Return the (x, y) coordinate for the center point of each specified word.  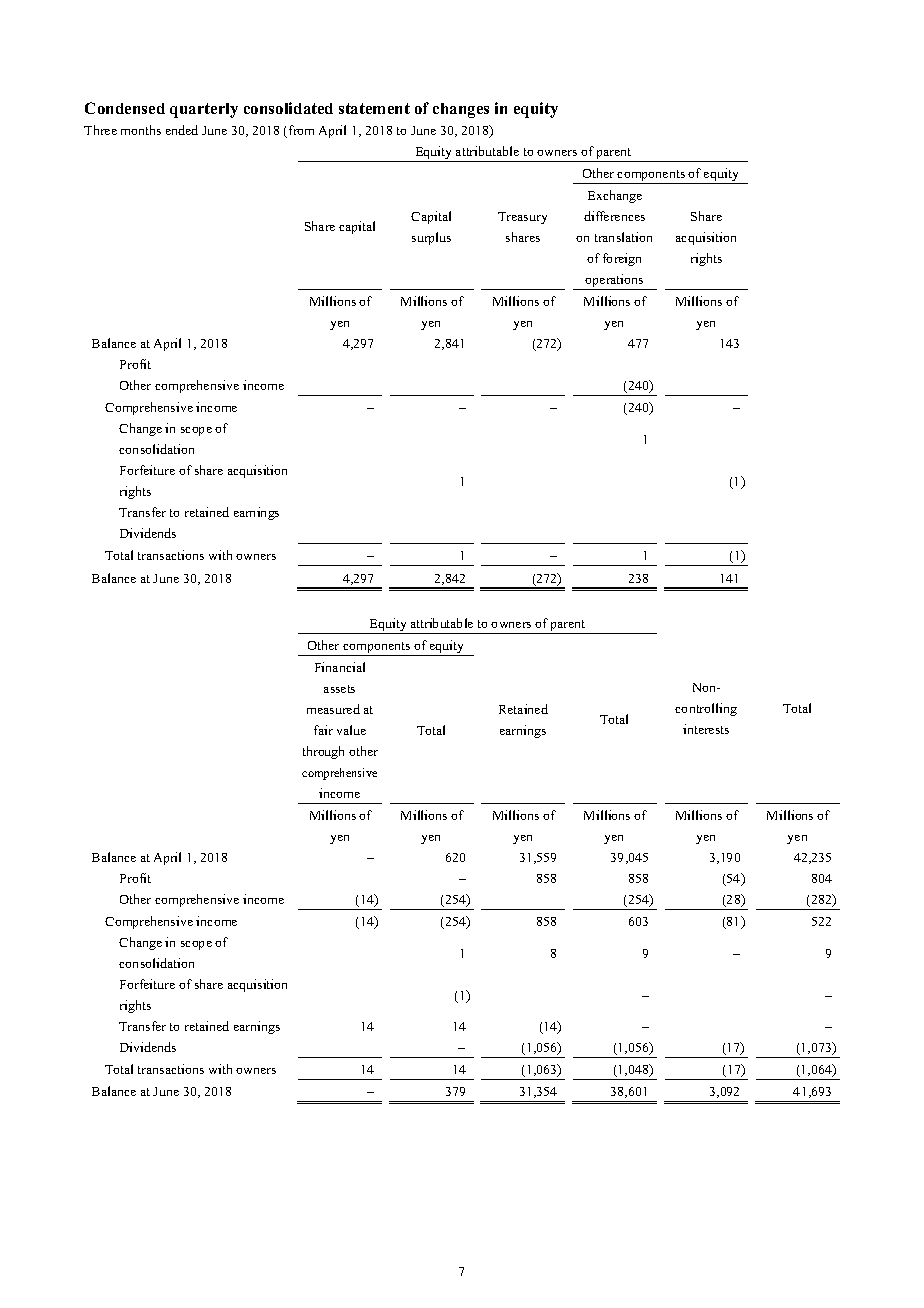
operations (615, 282)
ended (182, 130)
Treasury (522, 218)
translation (623, 237)
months (141, 130)
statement (374, 108)
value (351, 730)
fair (323, 730)
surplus (431, 238)
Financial (340, 667)
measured (333, 709)
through (323, 752)
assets (339, 689)
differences (614, 216)
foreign (622, 259)
